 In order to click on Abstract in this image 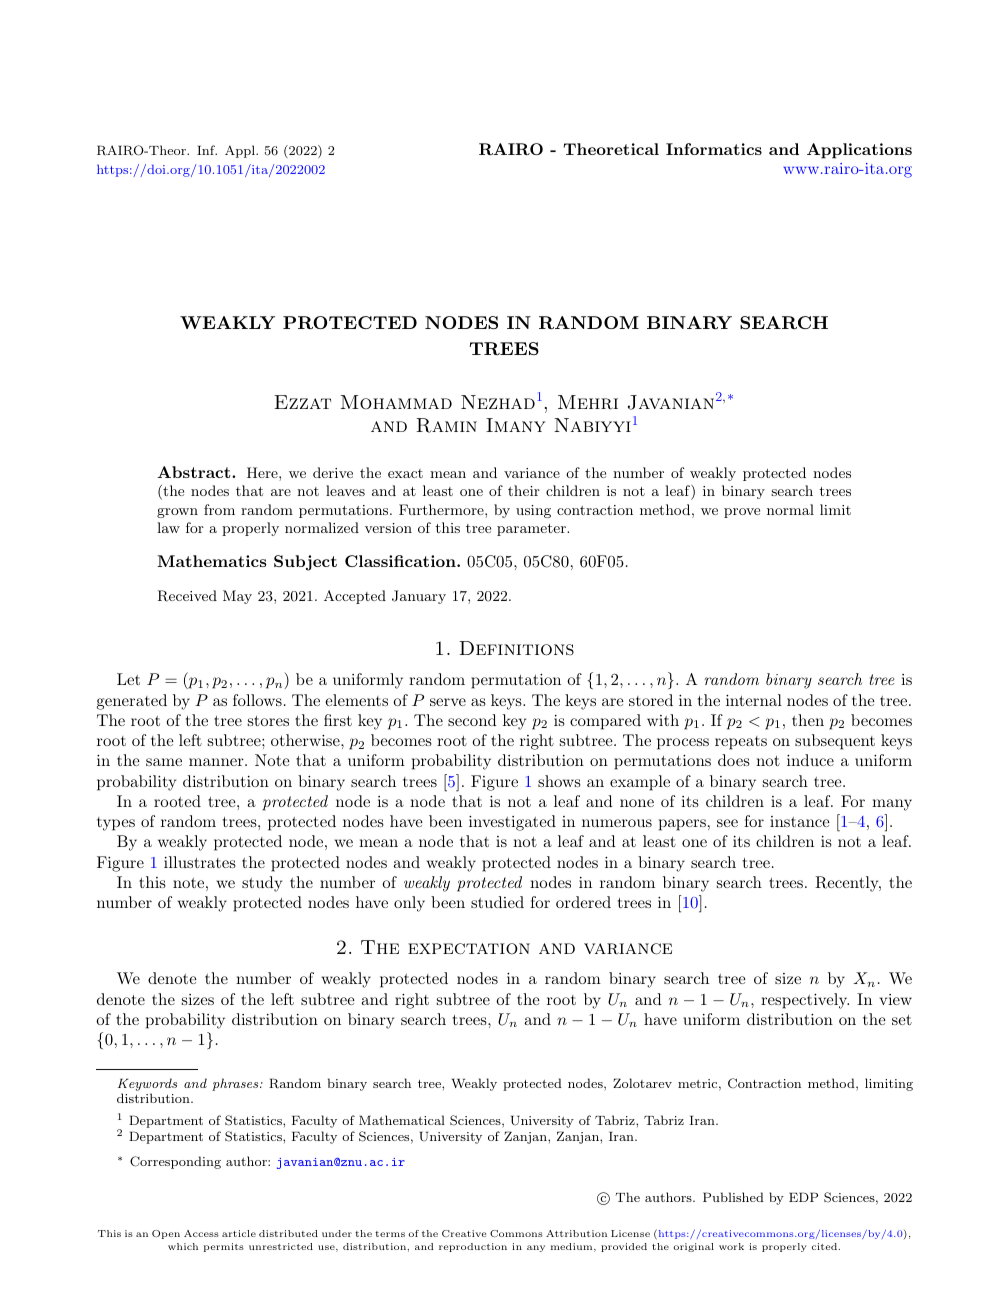, I will do `click(195, 472)`.
